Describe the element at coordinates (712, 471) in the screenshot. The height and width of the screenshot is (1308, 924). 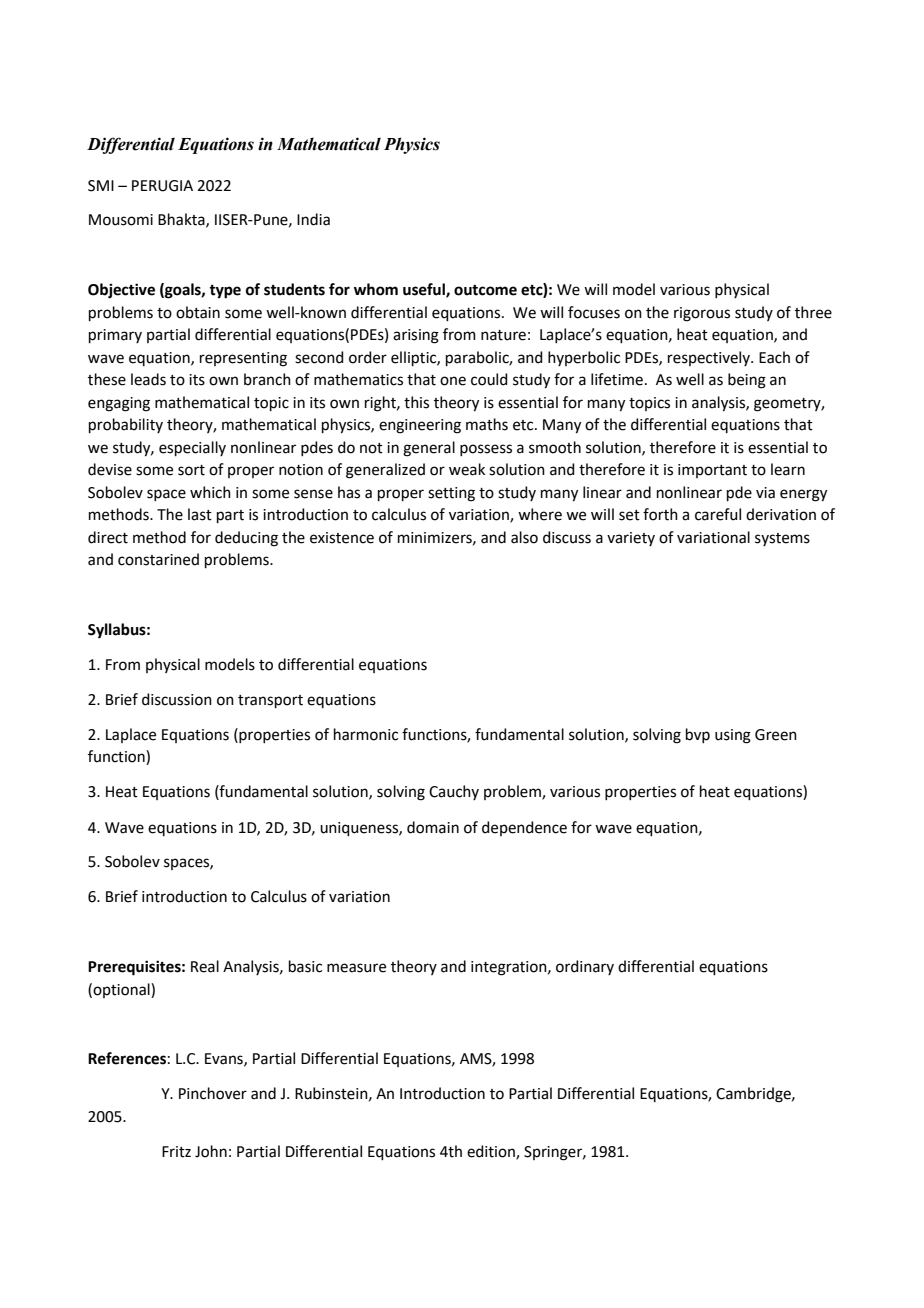
I see `important` at that location.
